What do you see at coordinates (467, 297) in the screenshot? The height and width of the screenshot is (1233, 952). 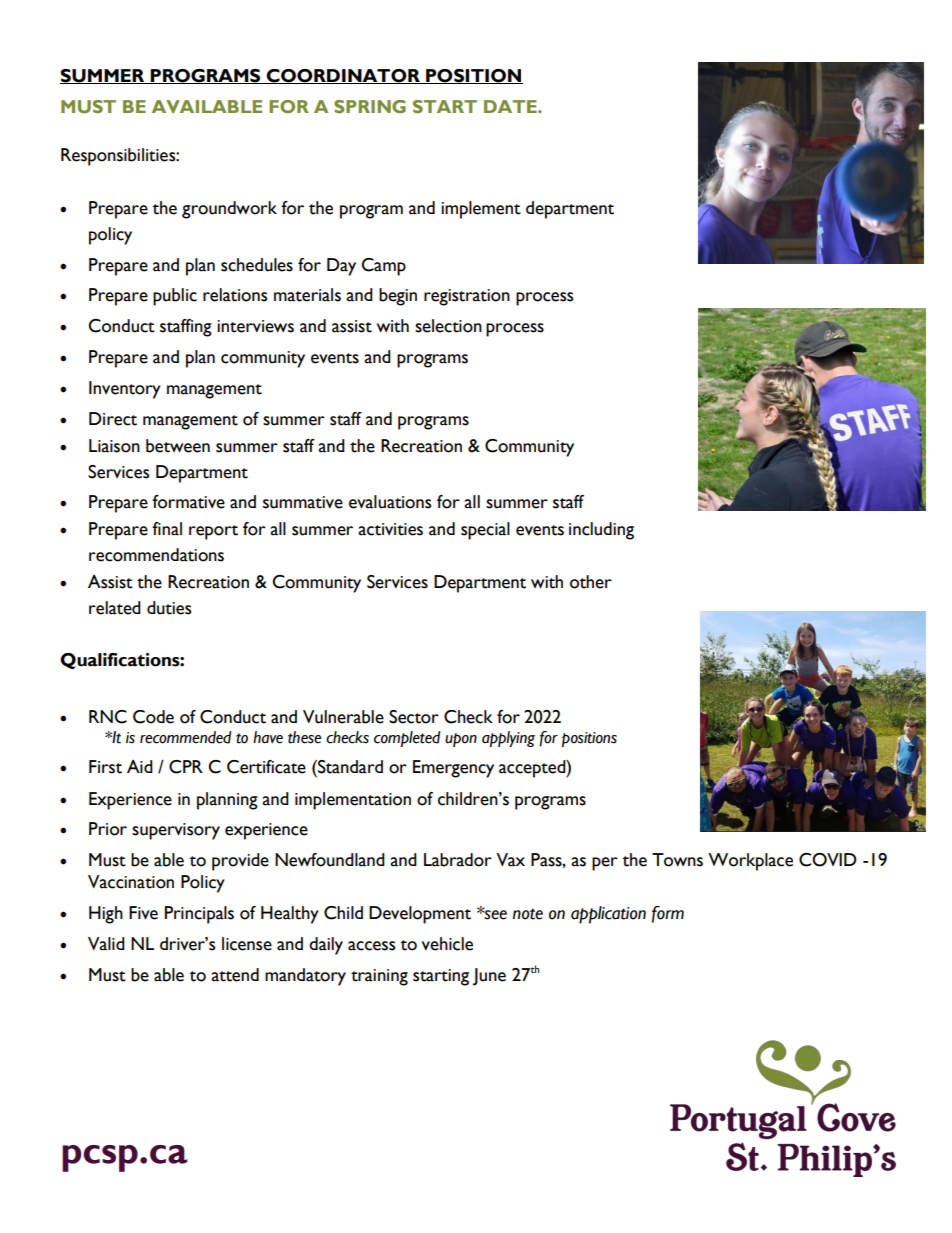 I see `registration` at bounding box center [467, 297].
